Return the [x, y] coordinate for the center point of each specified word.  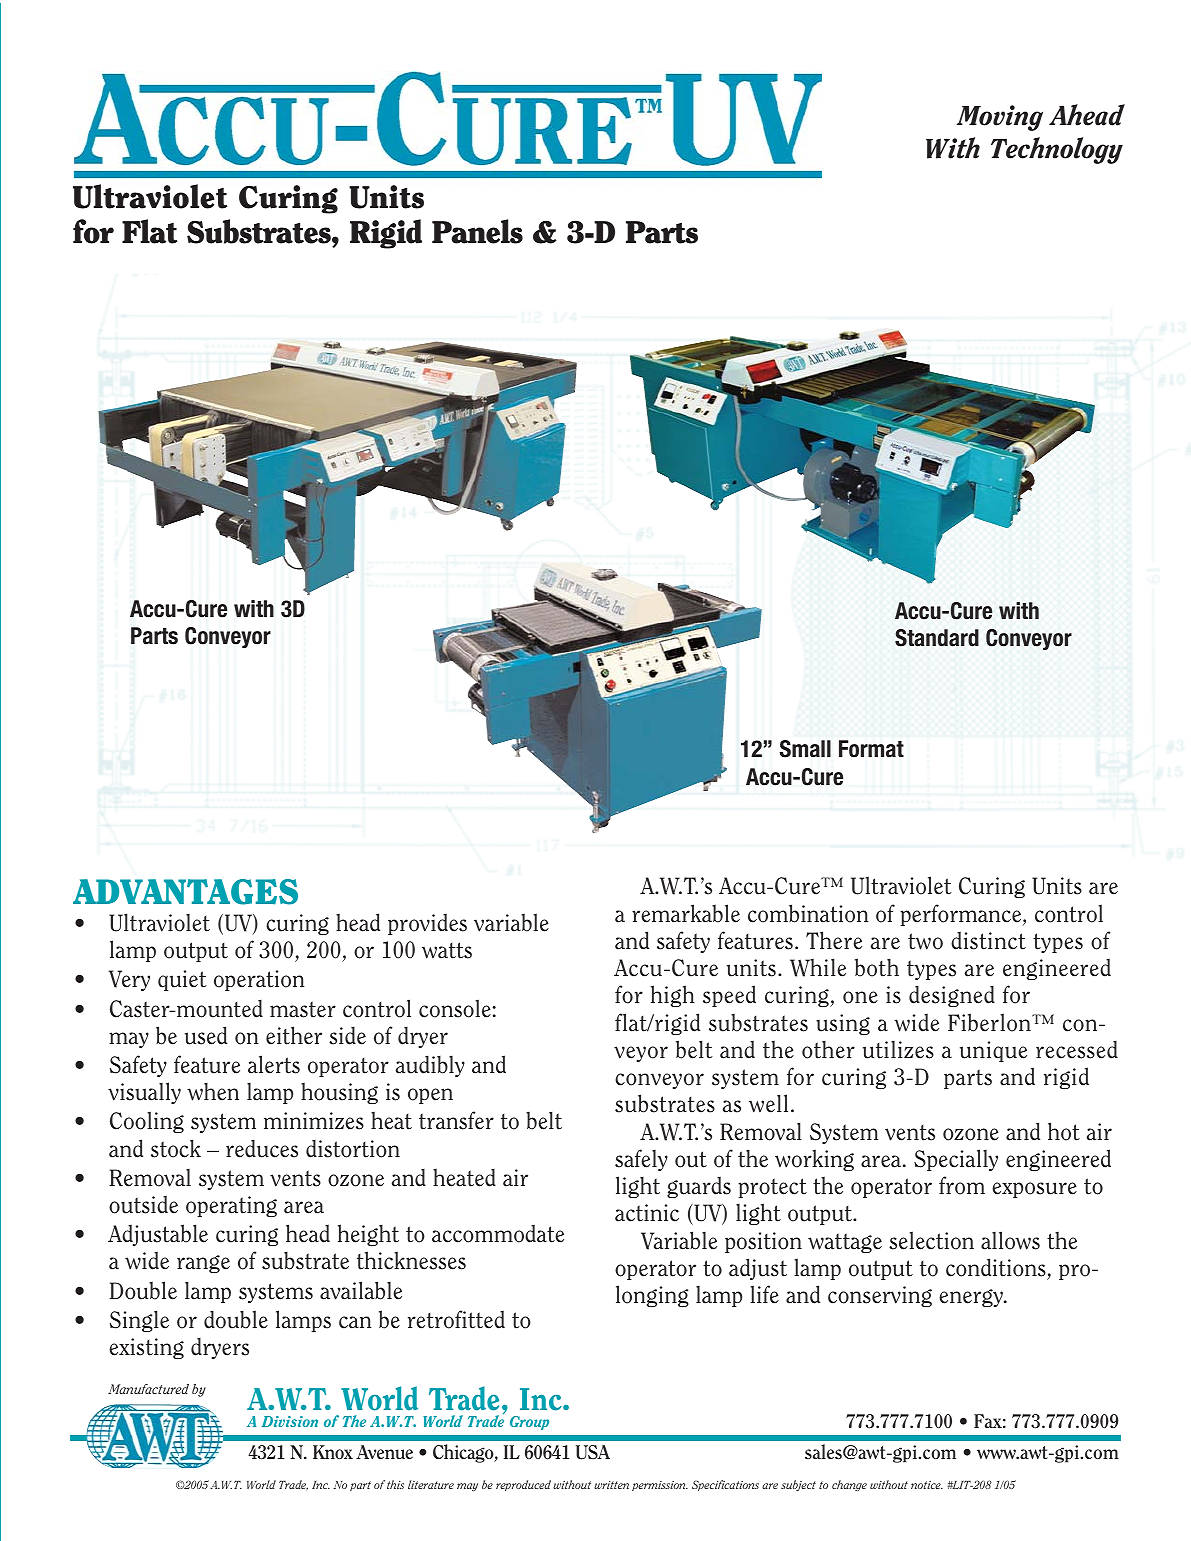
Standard [937, 638]
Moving [1000, 118]
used [206, 1035]
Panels [477, 231]
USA [592, 1452]
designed [952, 996]
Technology [1057, 150]
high [673, 996]
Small [805, 749]
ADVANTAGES [185, 892]
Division [289, 1421]
